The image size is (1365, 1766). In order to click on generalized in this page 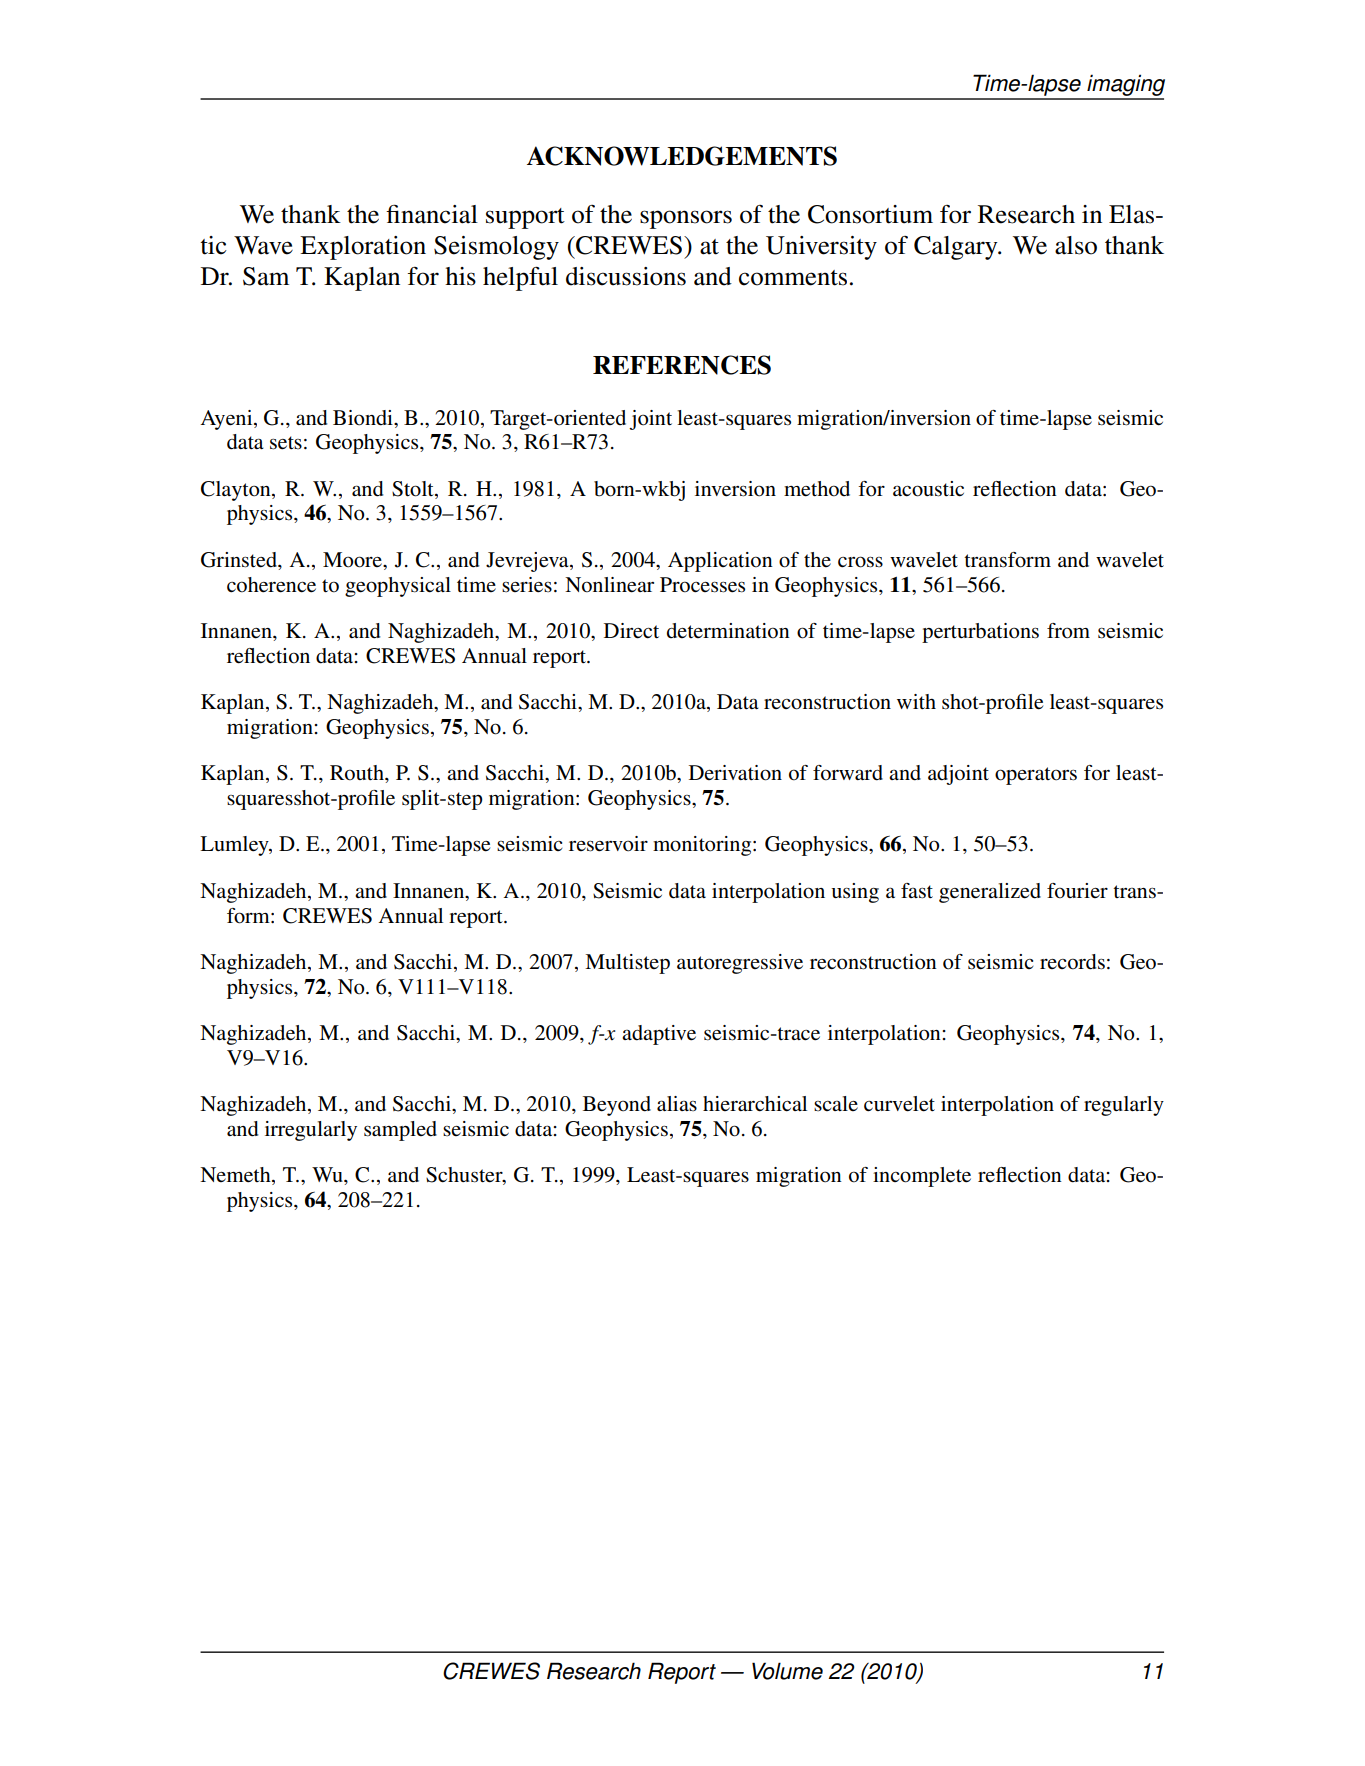, I will do `click(990, 893)`.
